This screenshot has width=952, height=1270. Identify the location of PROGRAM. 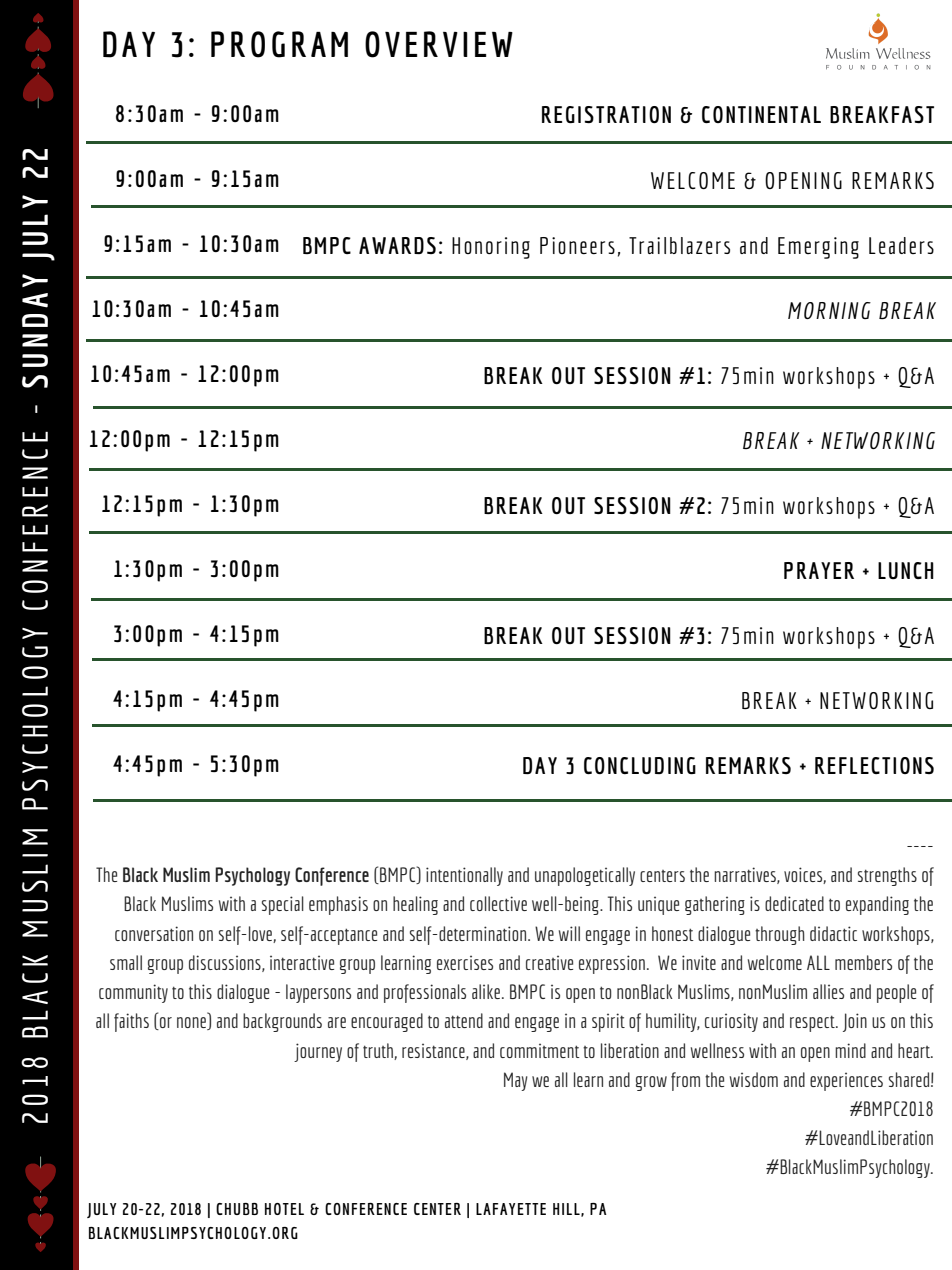
(279, 44).
